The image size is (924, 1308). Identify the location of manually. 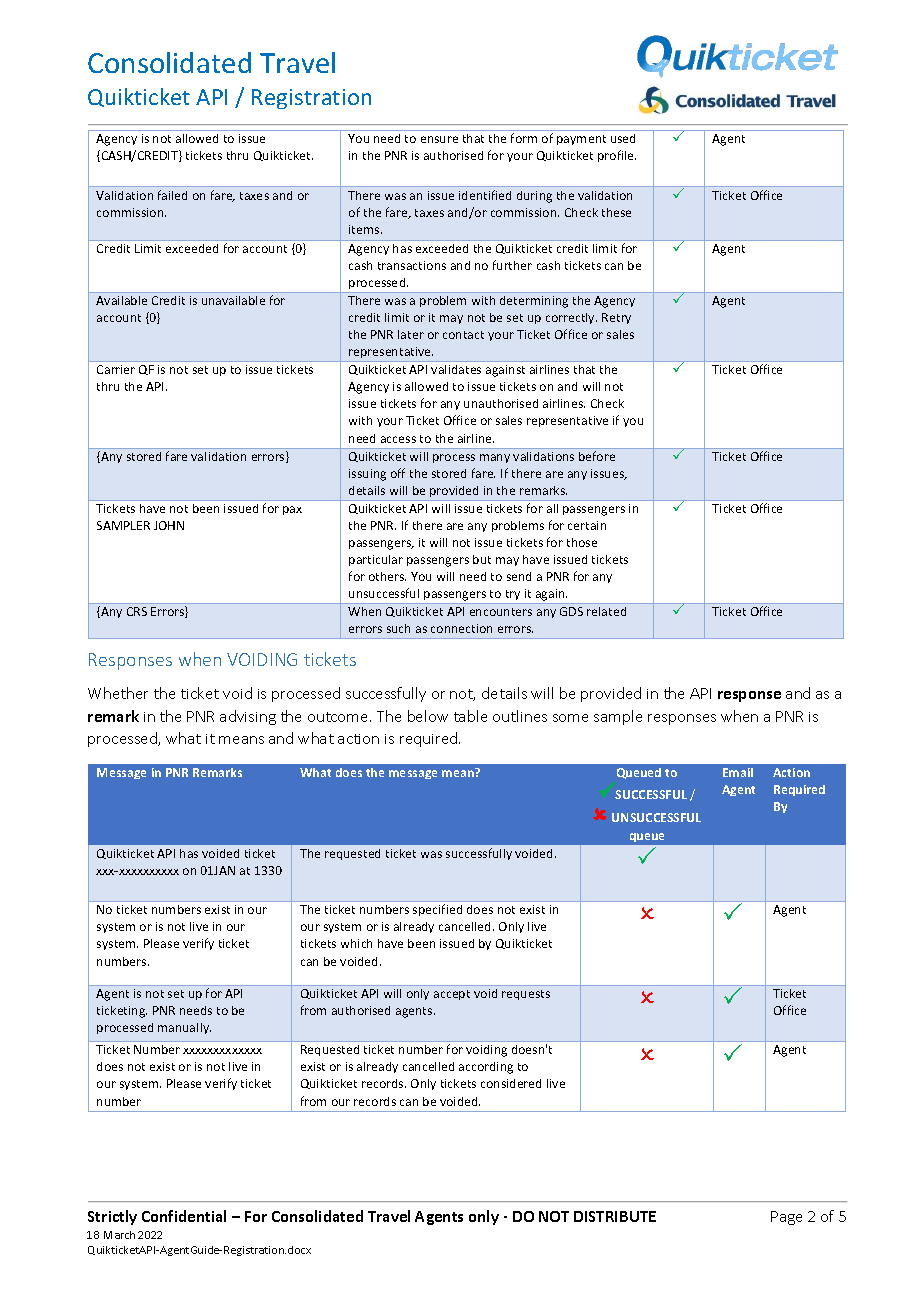
(184, 1028).
